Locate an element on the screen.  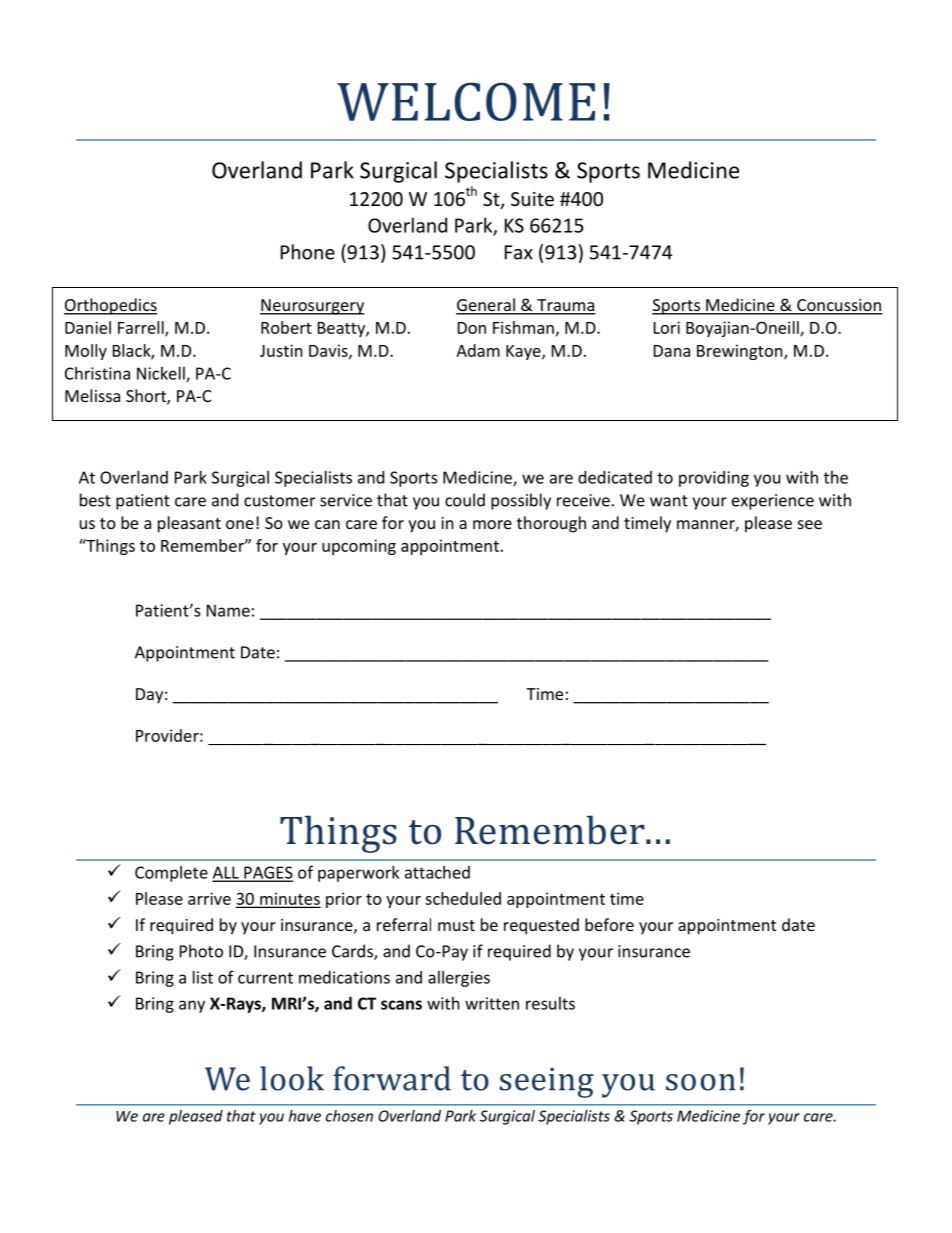
chosen is located at coordinates (349, 1116).
